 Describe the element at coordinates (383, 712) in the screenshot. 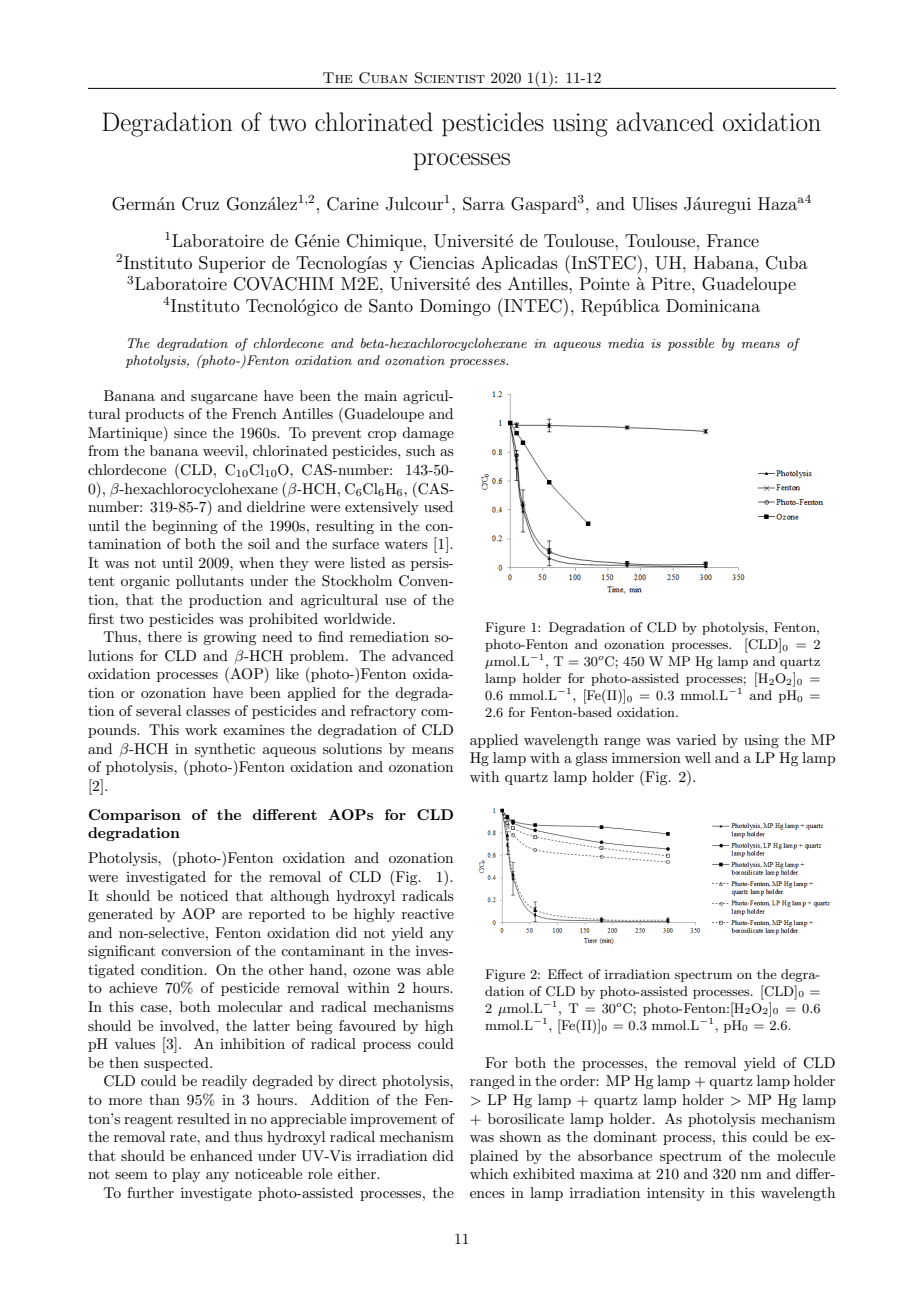

I see `refractory` at that location.
